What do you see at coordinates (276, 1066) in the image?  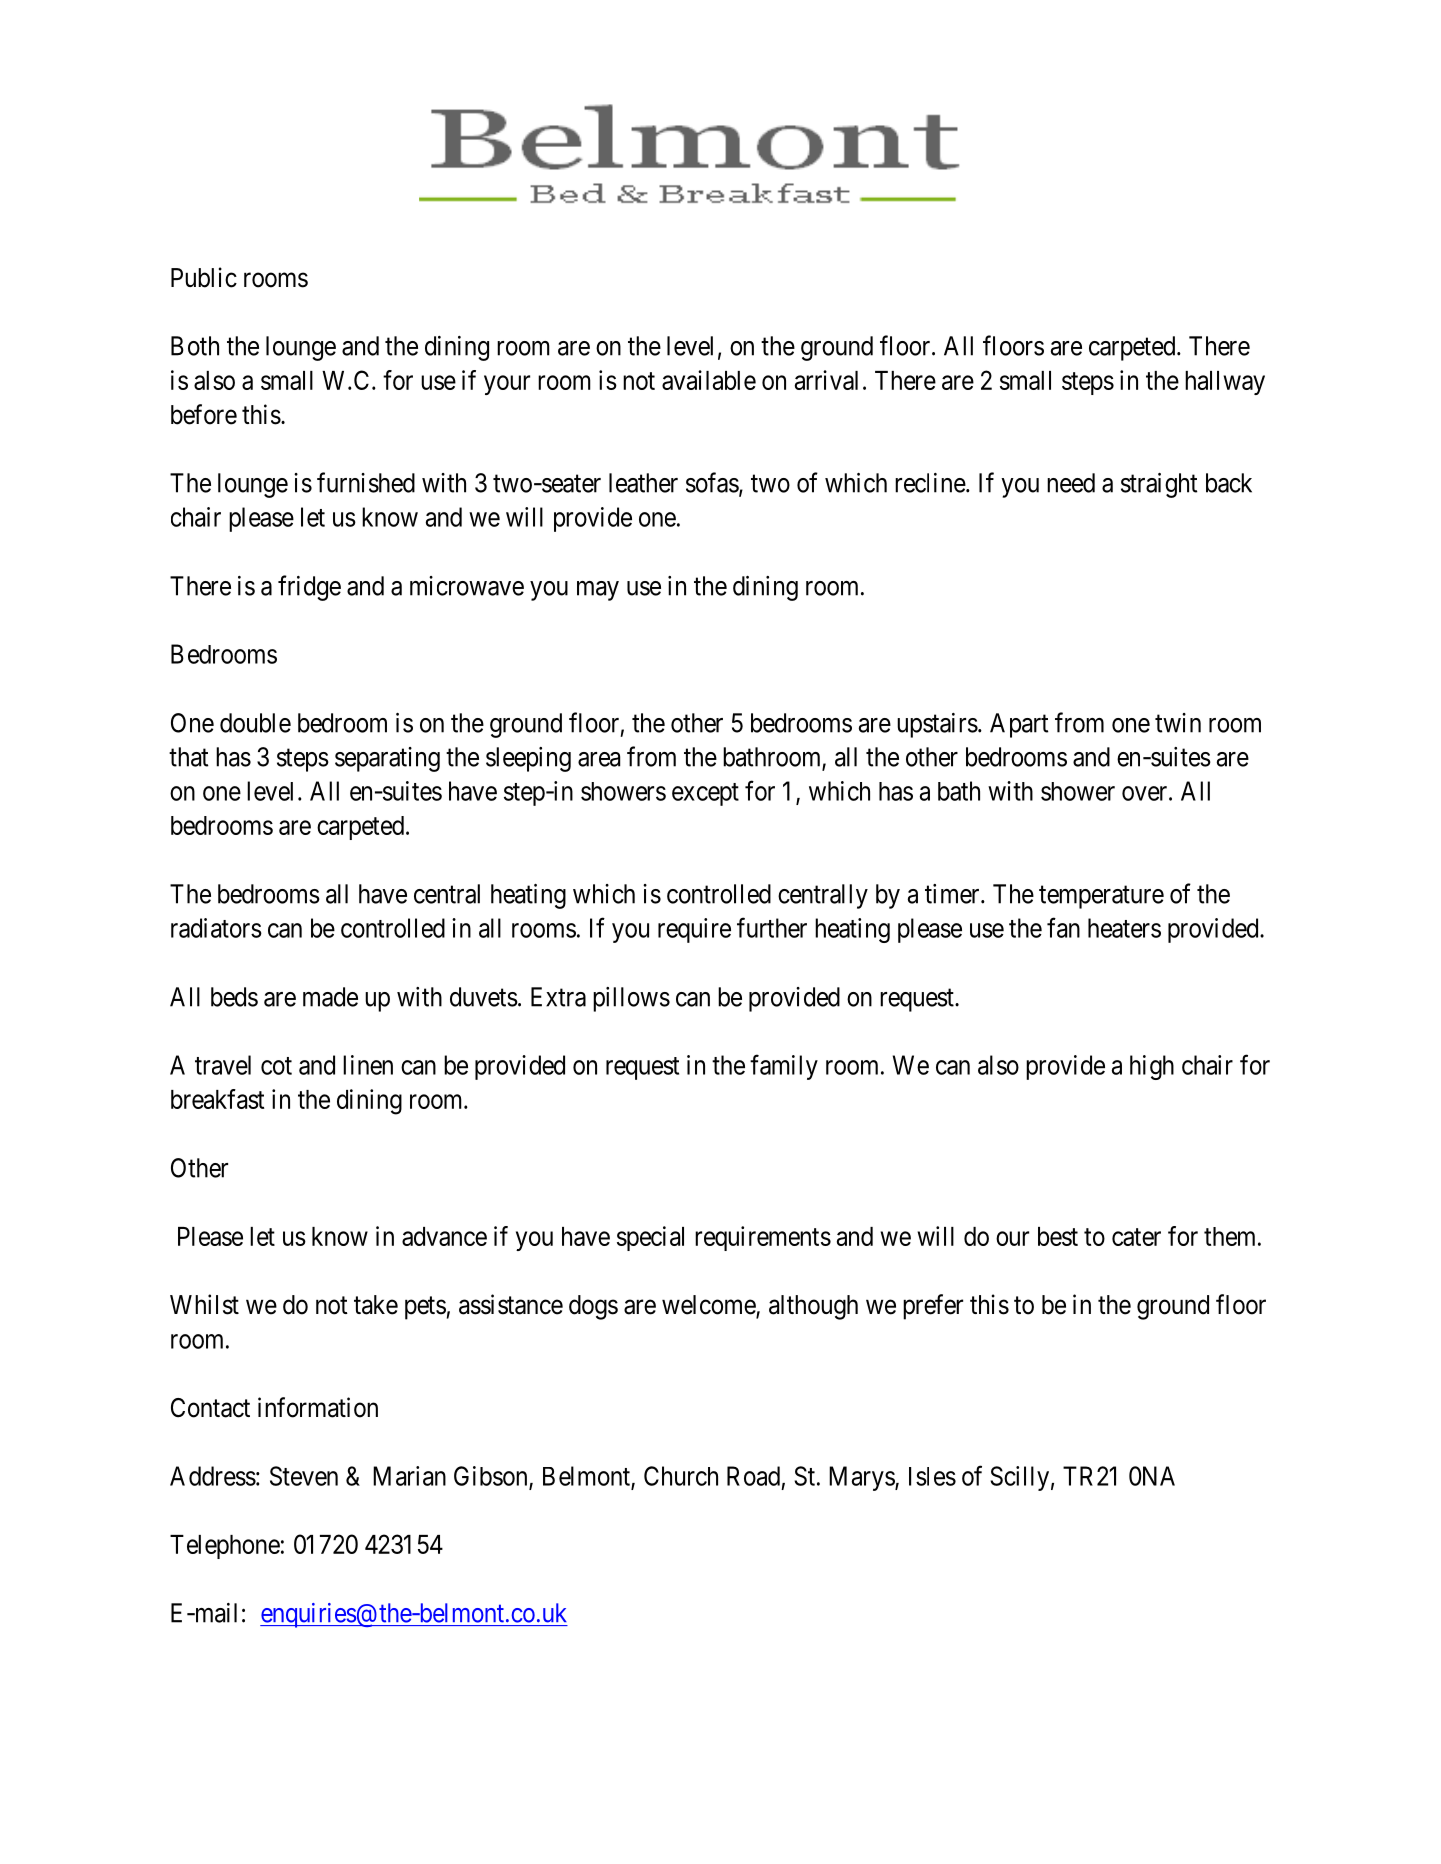 I see `cot` at bounding box center [276, 1066].
